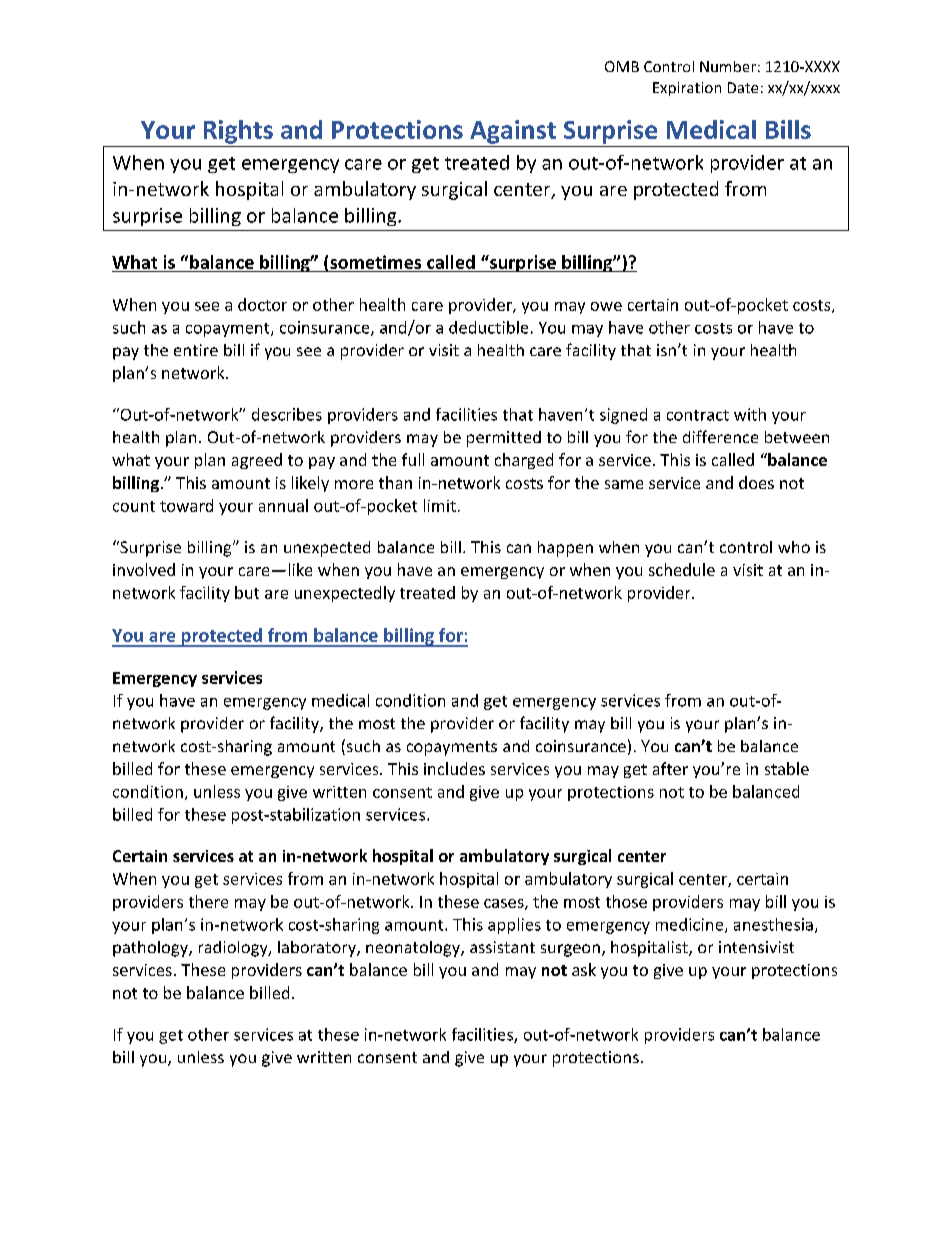 This screenshot has width=952, height=1233. I want to click on medicine, so click(691, 925).
